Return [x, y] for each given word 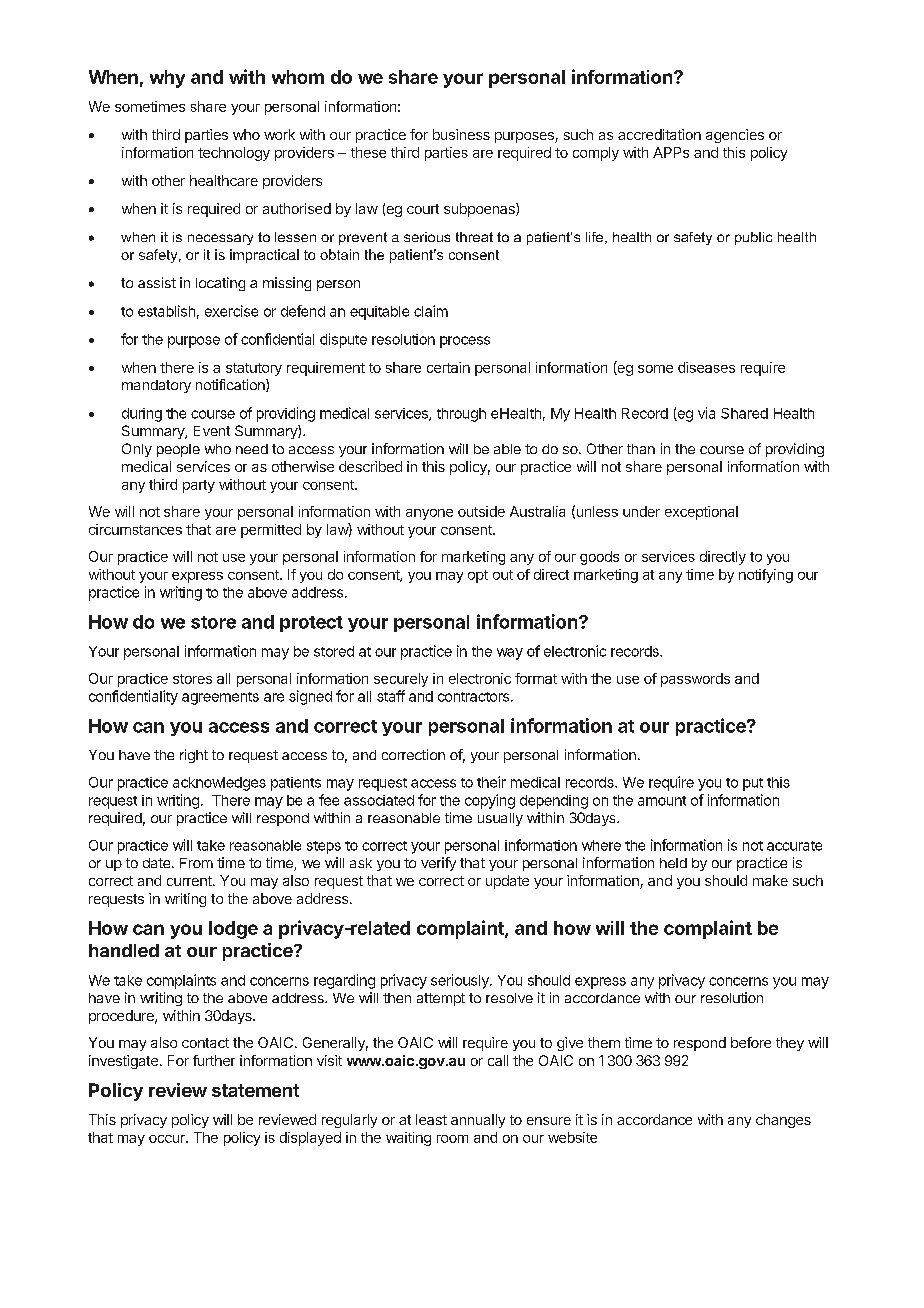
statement [255, 1090]
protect [311, 624]
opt [478, 576]
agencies [735, 136]
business [461, 134]
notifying [766, 576]
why [167, 79]
